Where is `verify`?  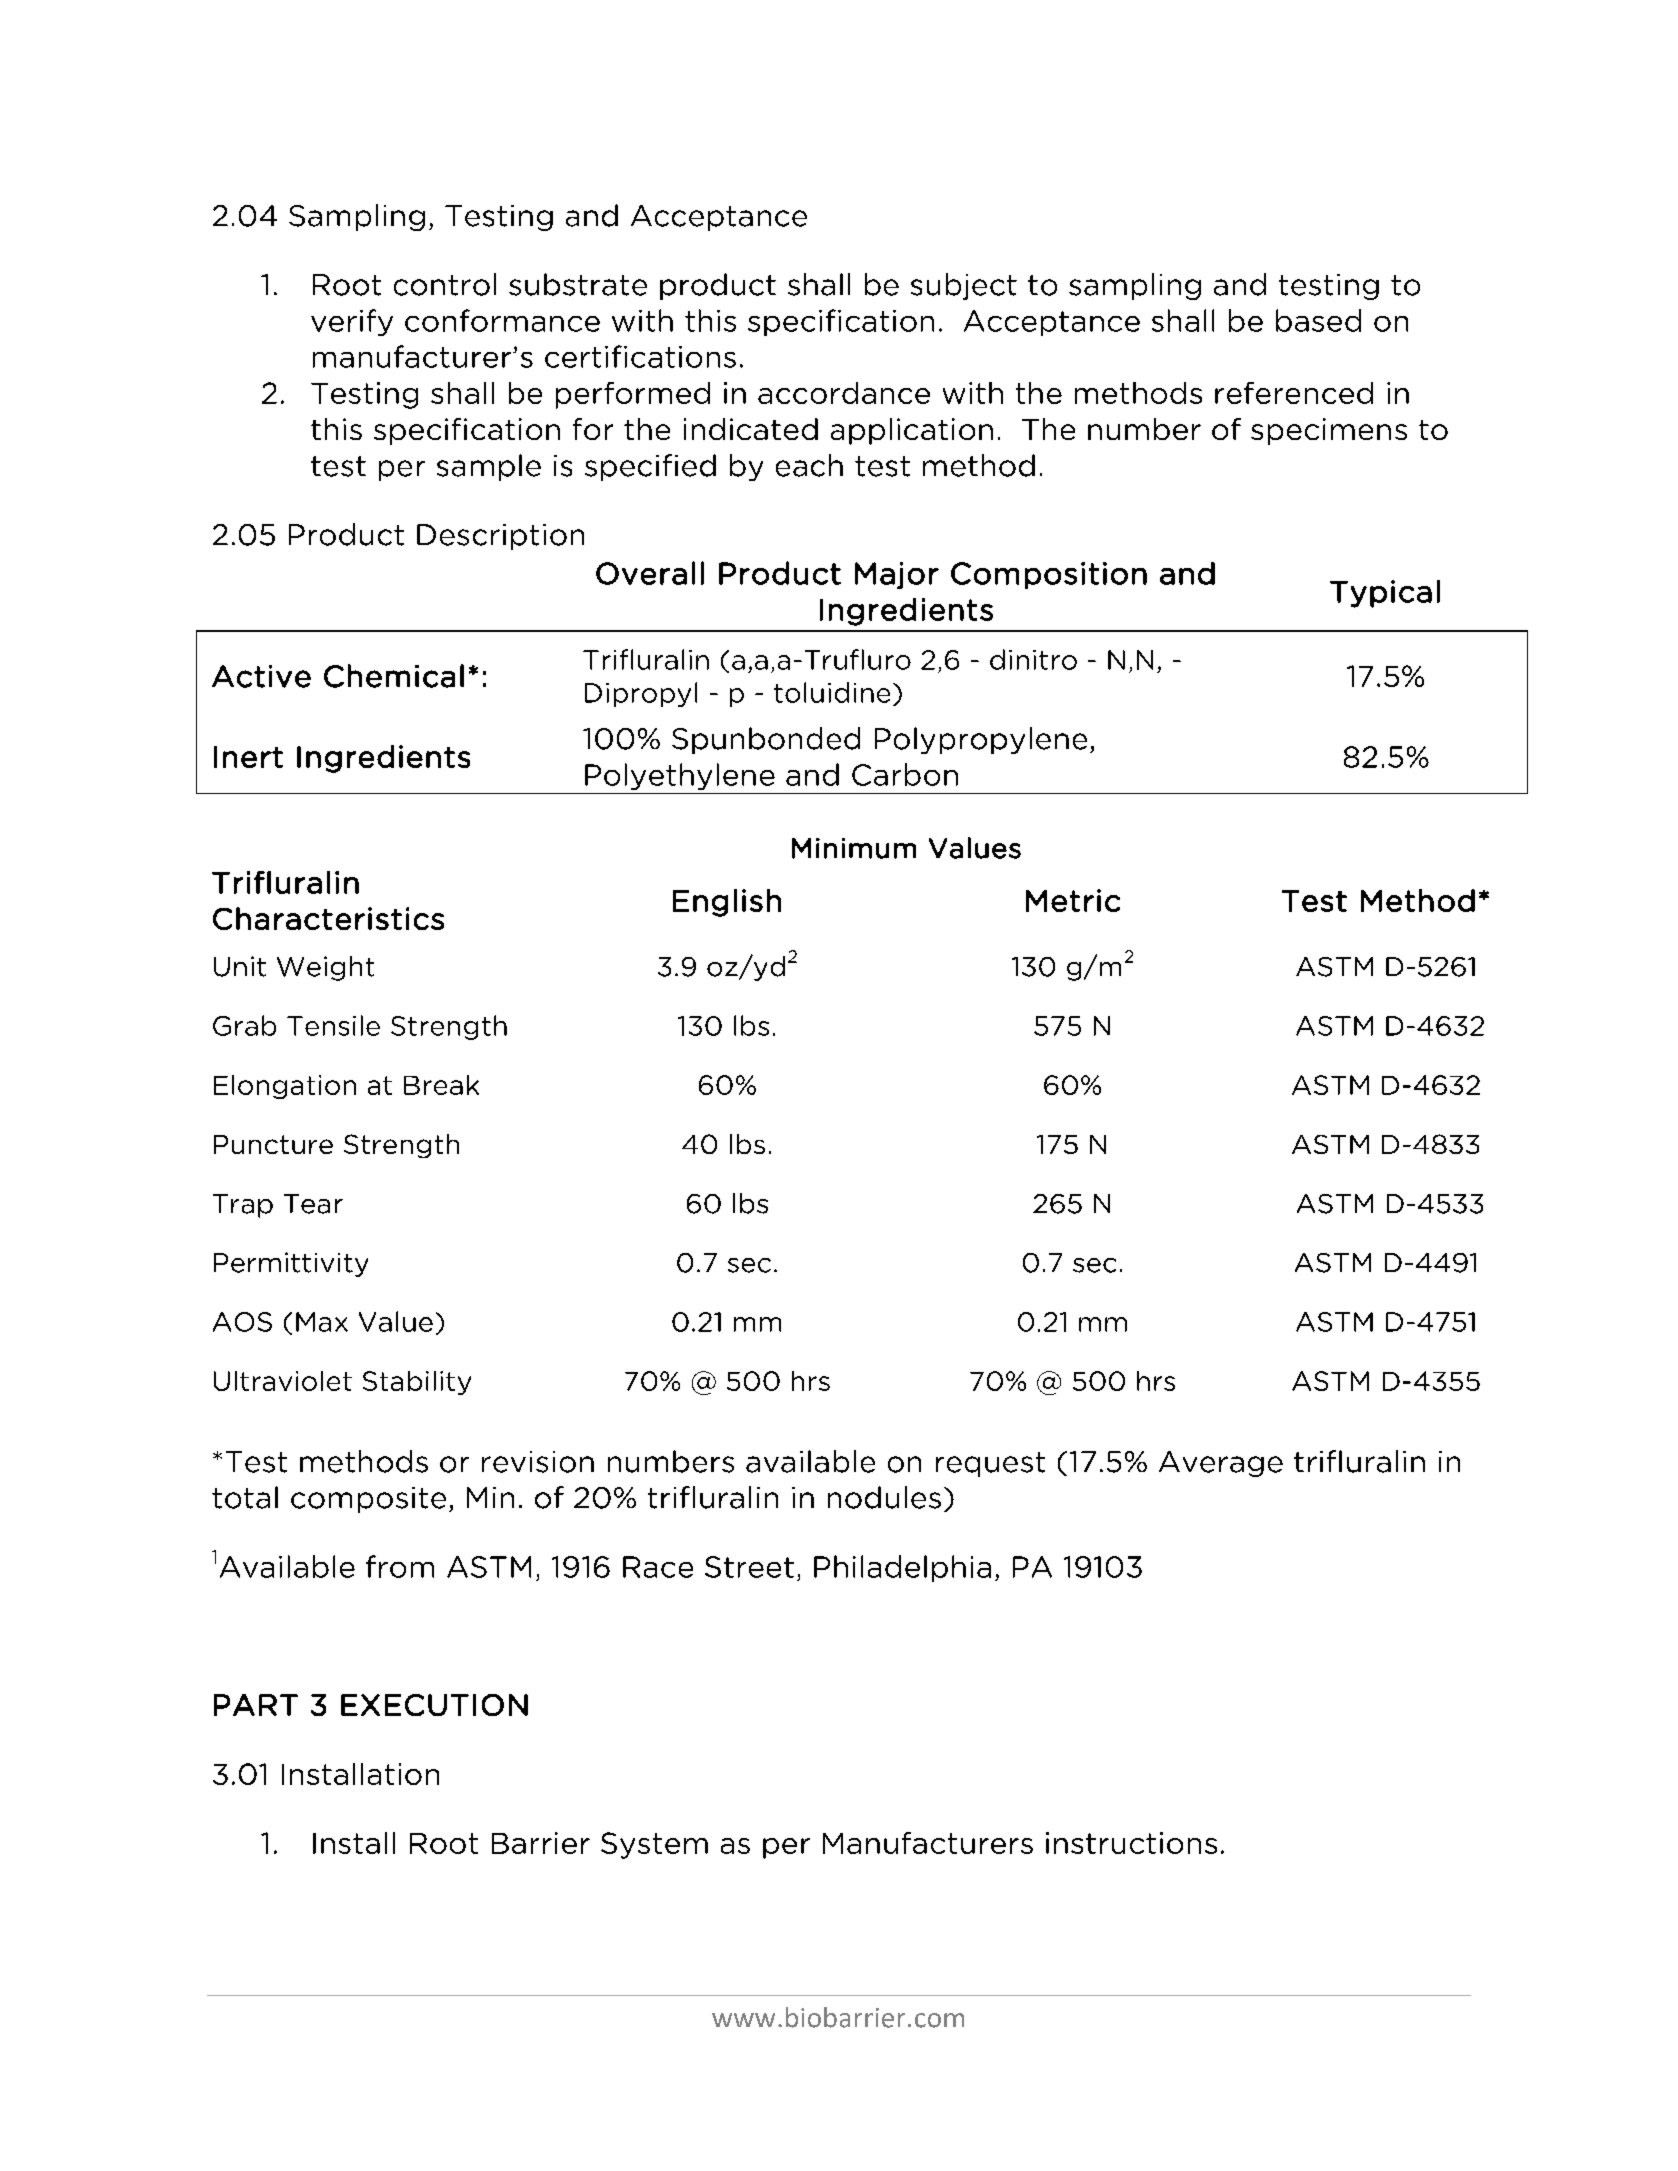
verify is located at coordinates (352, 322).
